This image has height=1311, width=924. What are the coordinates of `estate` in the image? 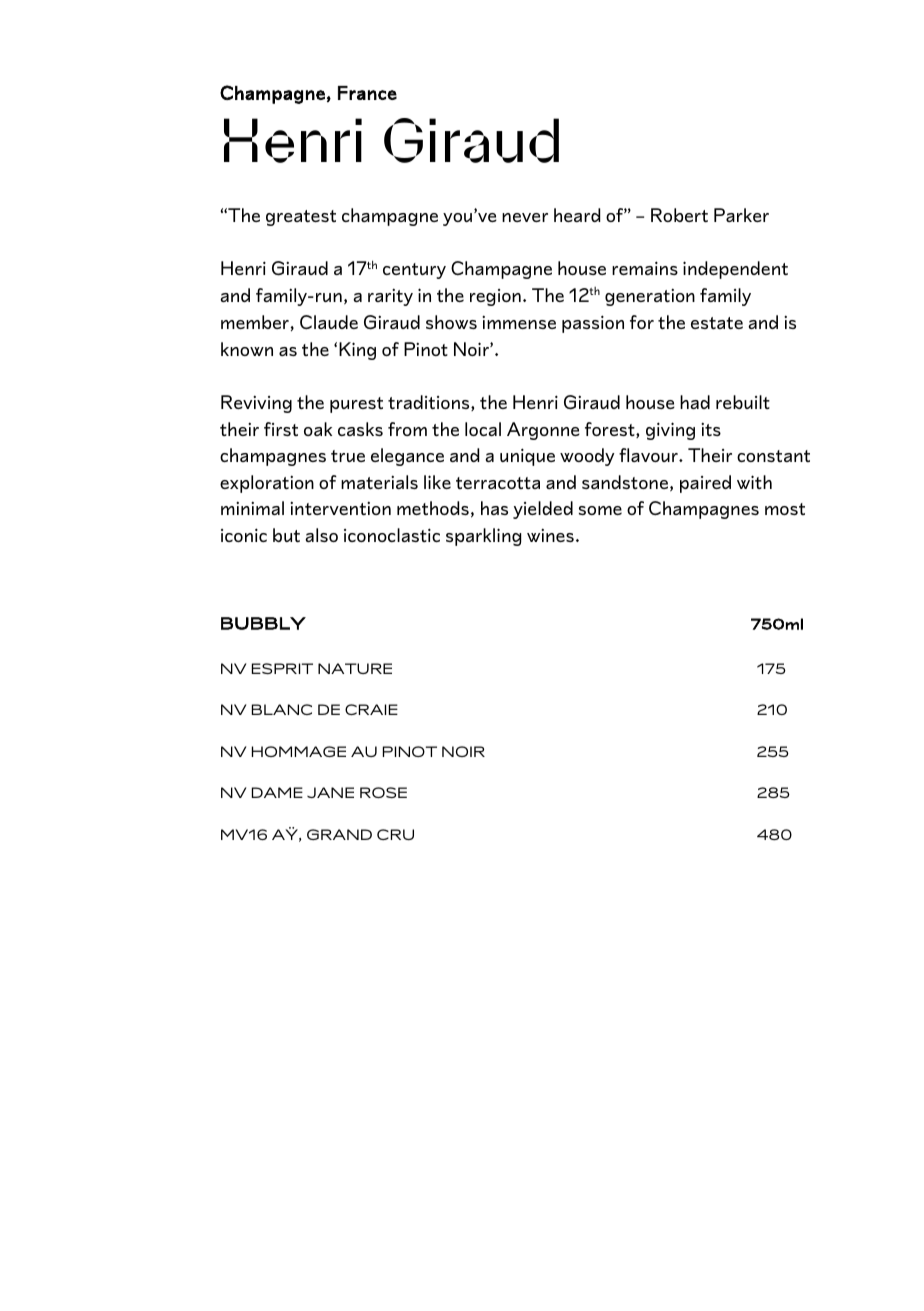 It's located at (717, 323).
